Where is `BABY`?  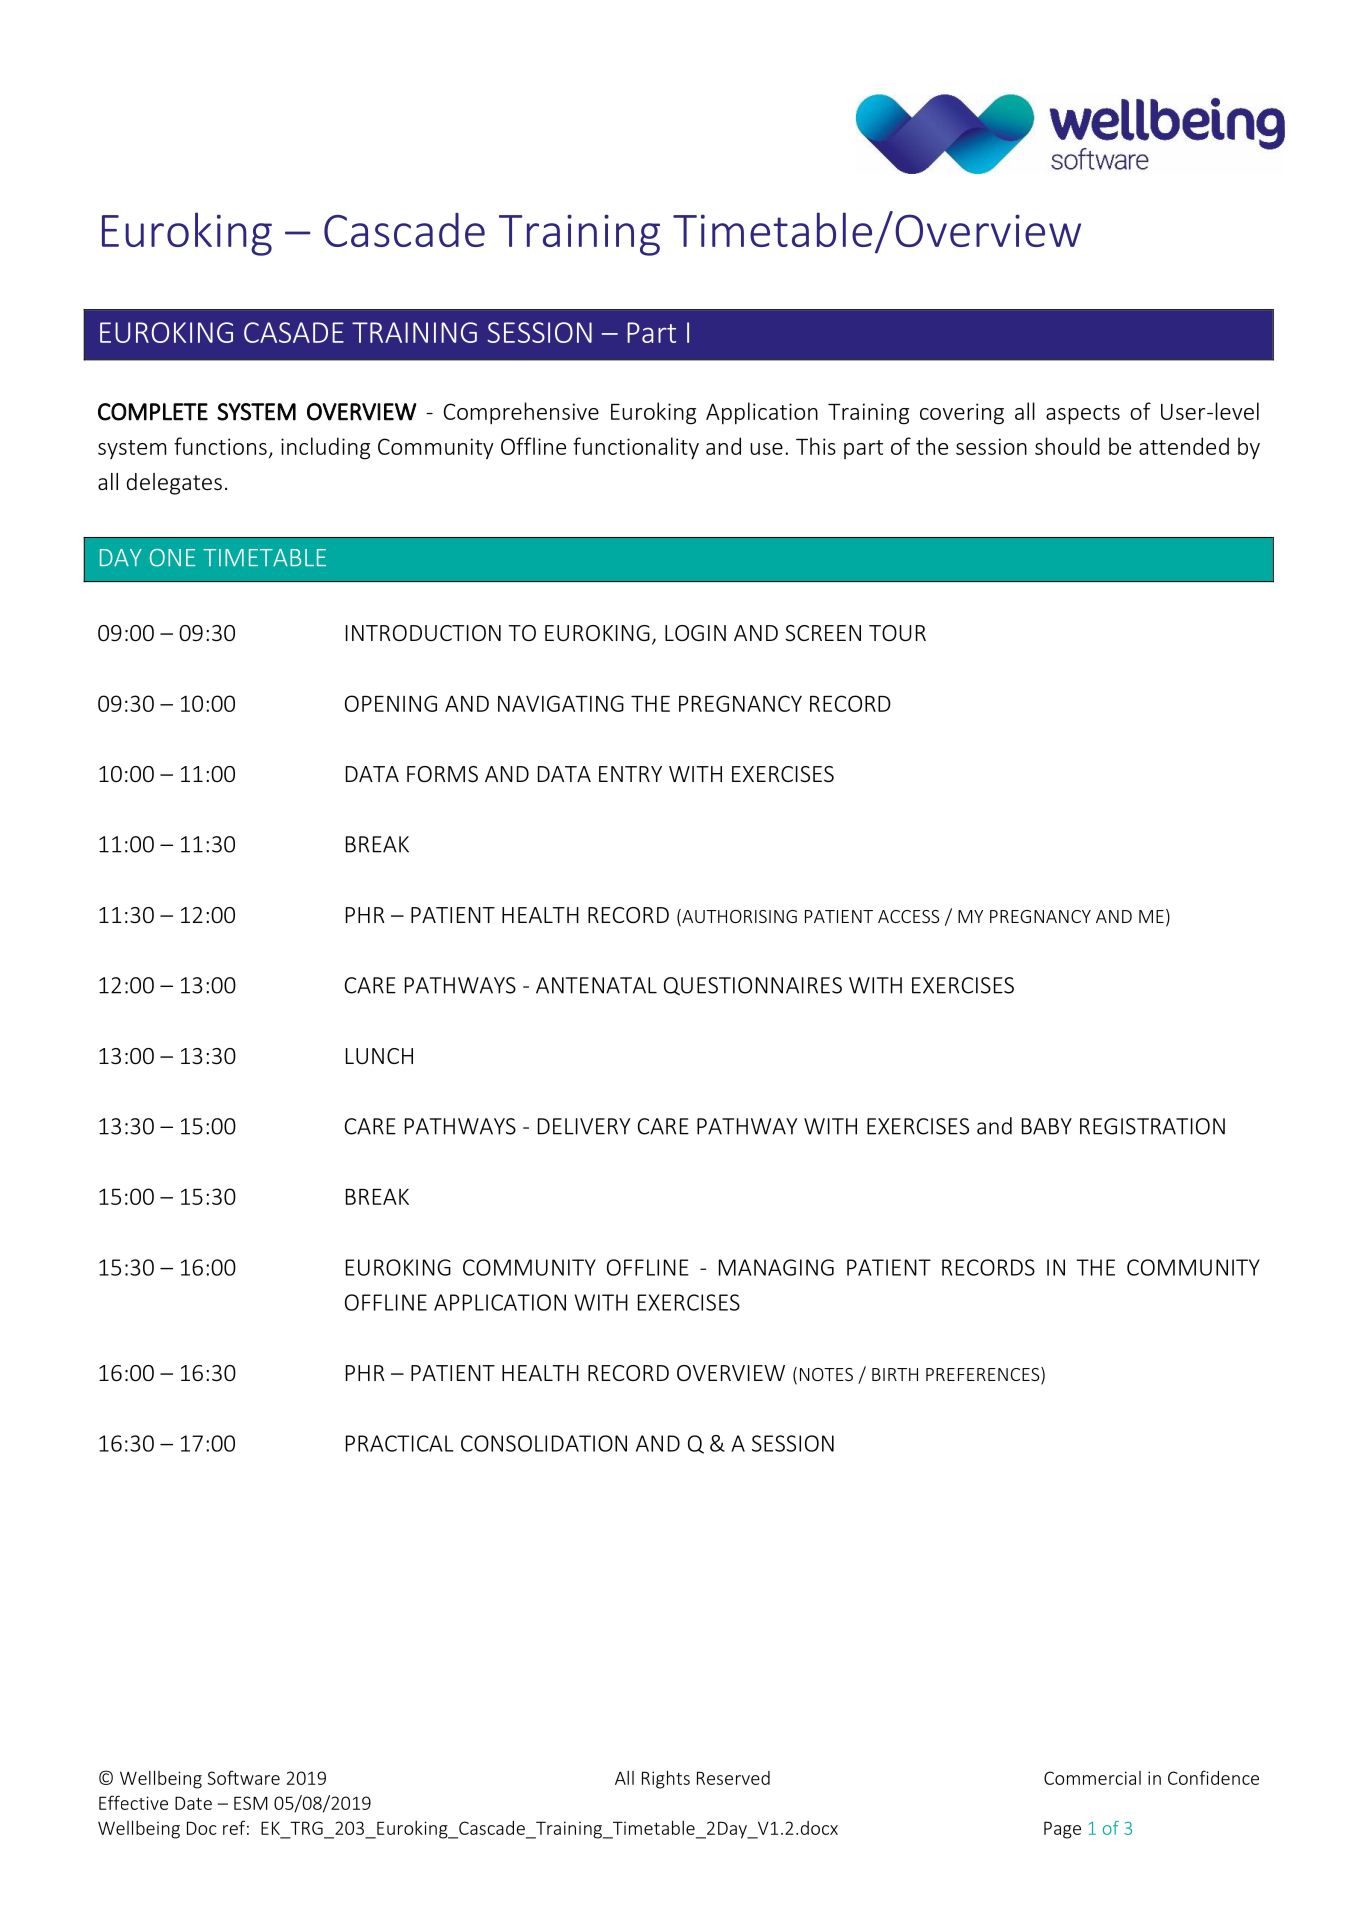 BABY is located at coordinates (1047, 1126).
